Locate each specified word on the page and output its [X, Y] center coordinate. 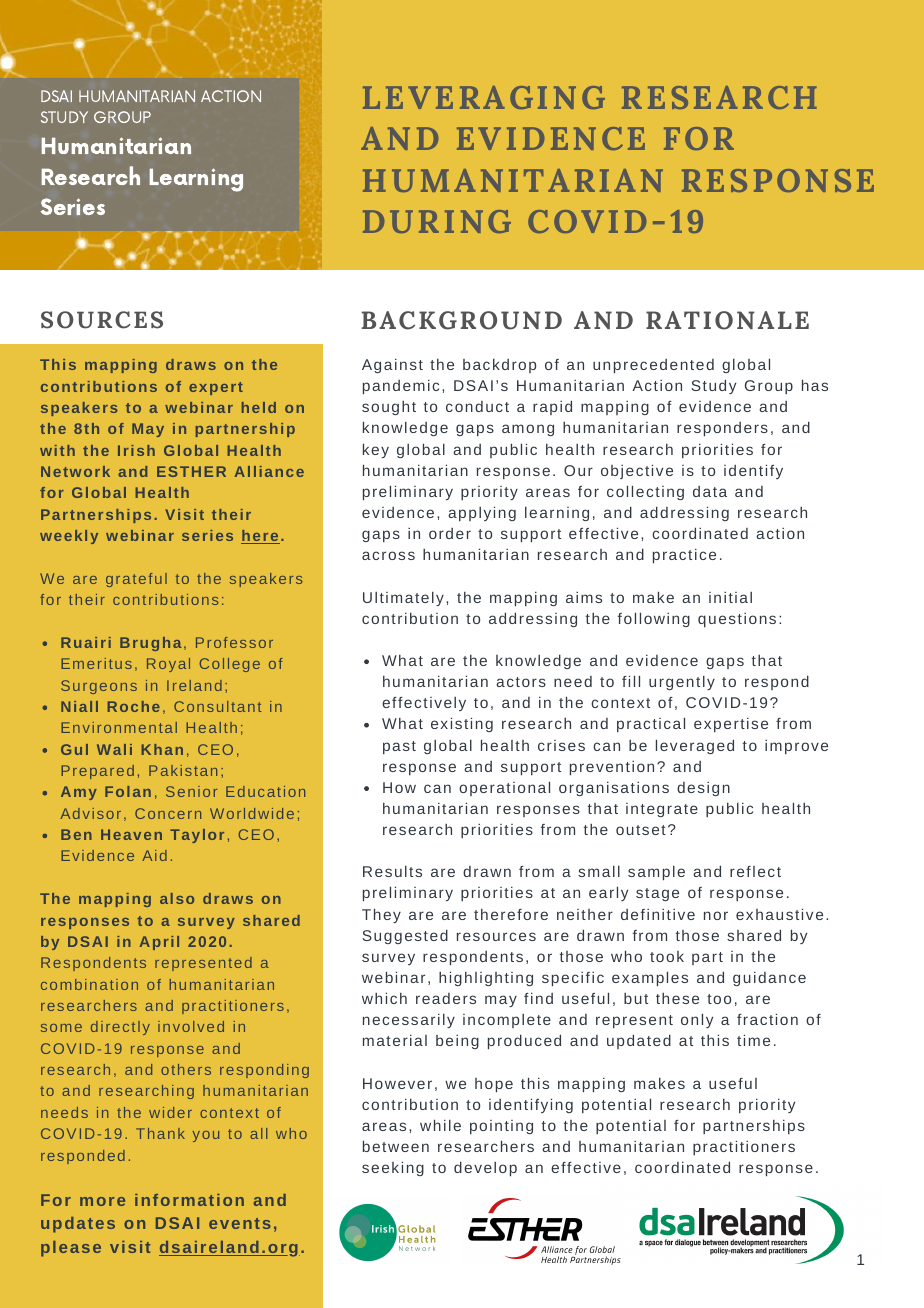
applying [482, 513]
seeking [393, 1168]
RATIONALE [727, 320]
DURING [437, 221]
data [710, 491]
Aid [154, 855]
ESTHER [191, 471]
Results [392, 871]
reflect [755, 871]
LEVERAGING [484, 97]
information [189, 1200]
